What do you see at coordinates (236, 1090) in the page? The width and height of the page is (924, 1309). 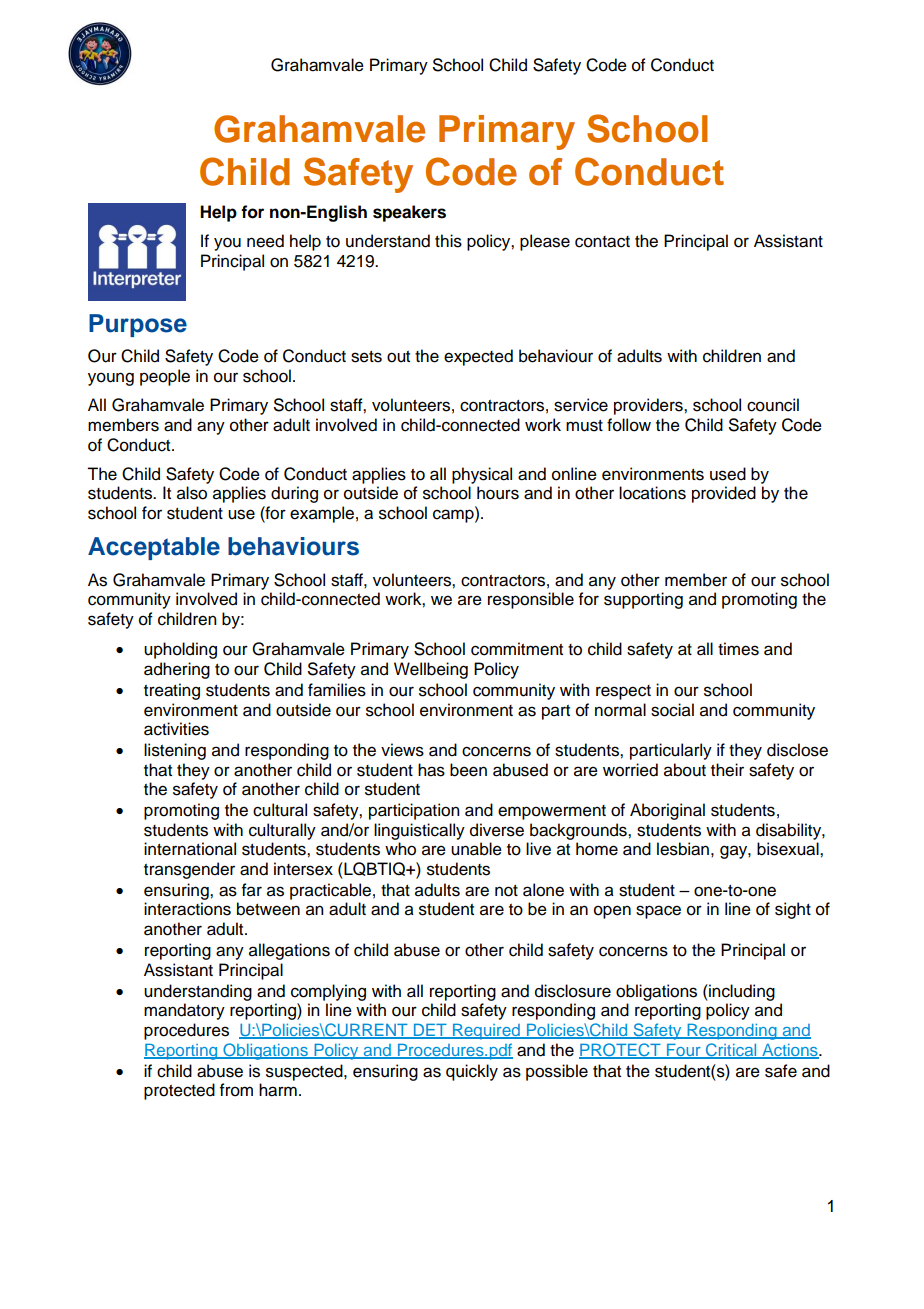 I see `from` at bounding box center [236, 1090].
